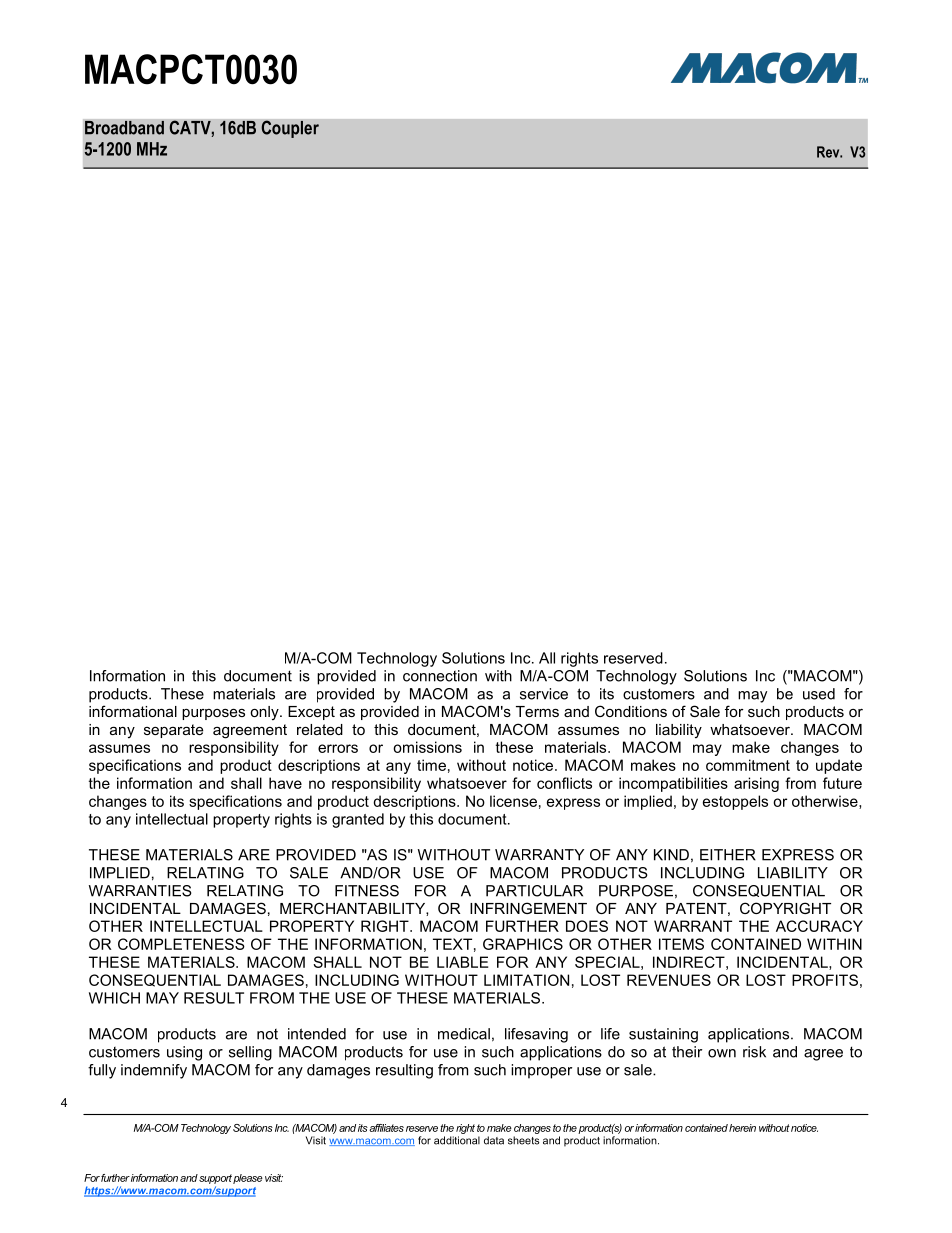 This screenshot has height=1233, width=952. What do you see at coordinates (173, 731) in the screenshot?
I see `separate` at bounding box center [173, 731].
